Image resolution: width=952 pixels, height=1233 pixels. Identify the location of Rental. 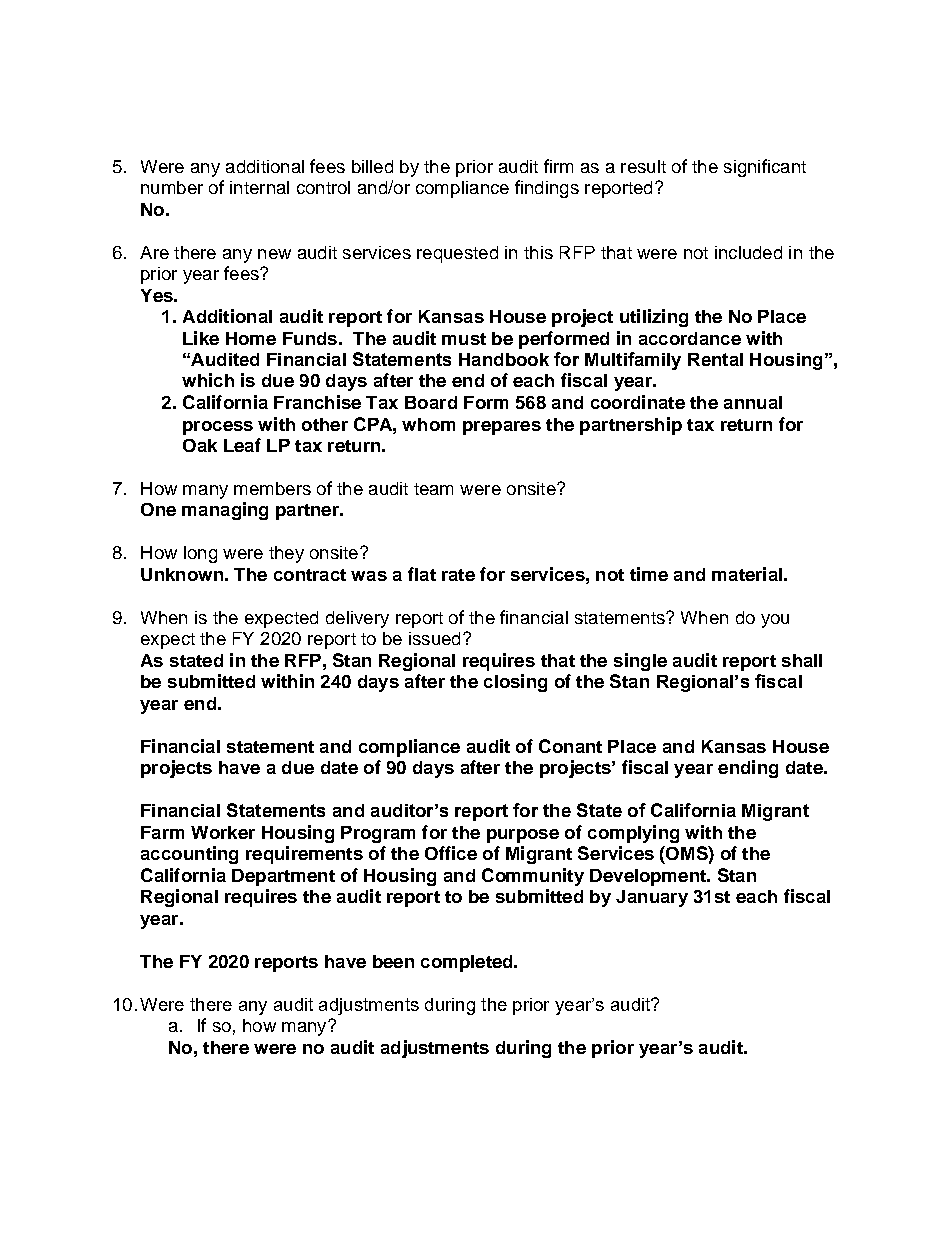
(715, 359).
